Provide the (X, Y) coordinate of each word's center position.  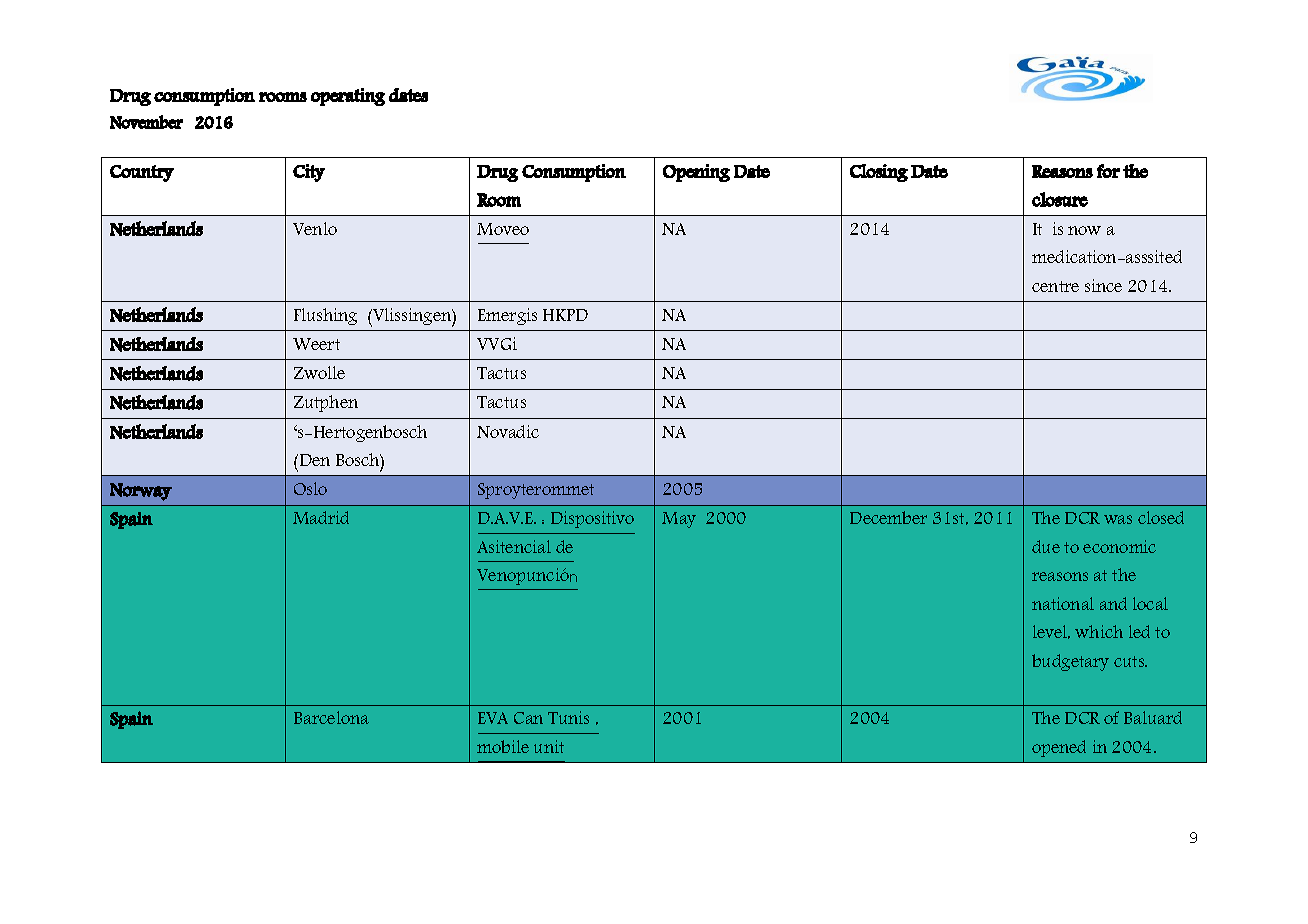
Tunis (568, 717)
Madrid (321, 517)
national (1063, 603)
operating (348, 97)
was (1118, 519)
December (888, 517)
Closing (879, 173)
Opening (696, 173)
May (679, 520)
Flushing (325, 316)
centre (1055, 286)
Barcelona (331, 717)
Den (313, 460)
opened (1059, 748)
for (1108, 171)
